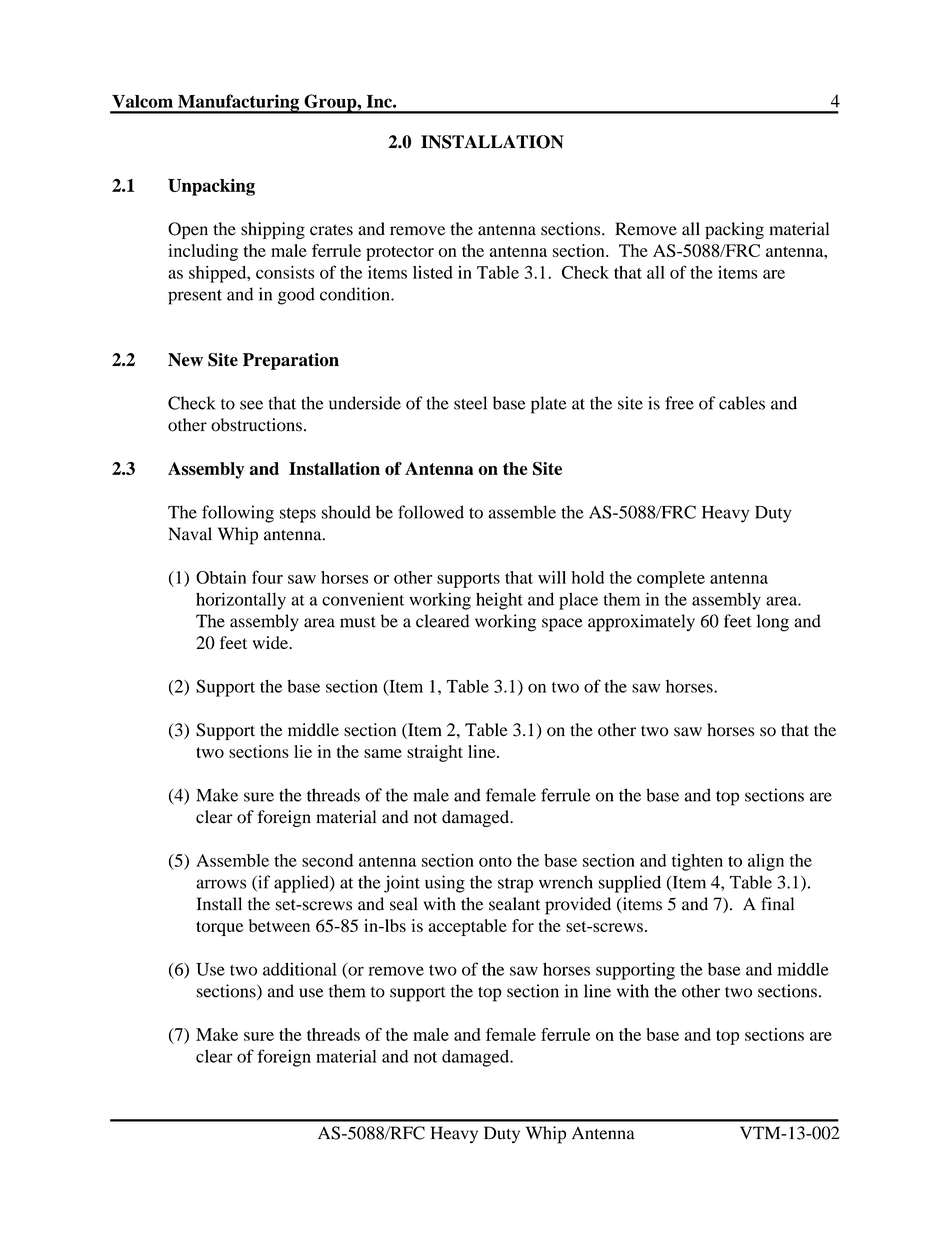  Describe the element at coordinates (777, 904) in the screenshot. I see `final` at that location.
